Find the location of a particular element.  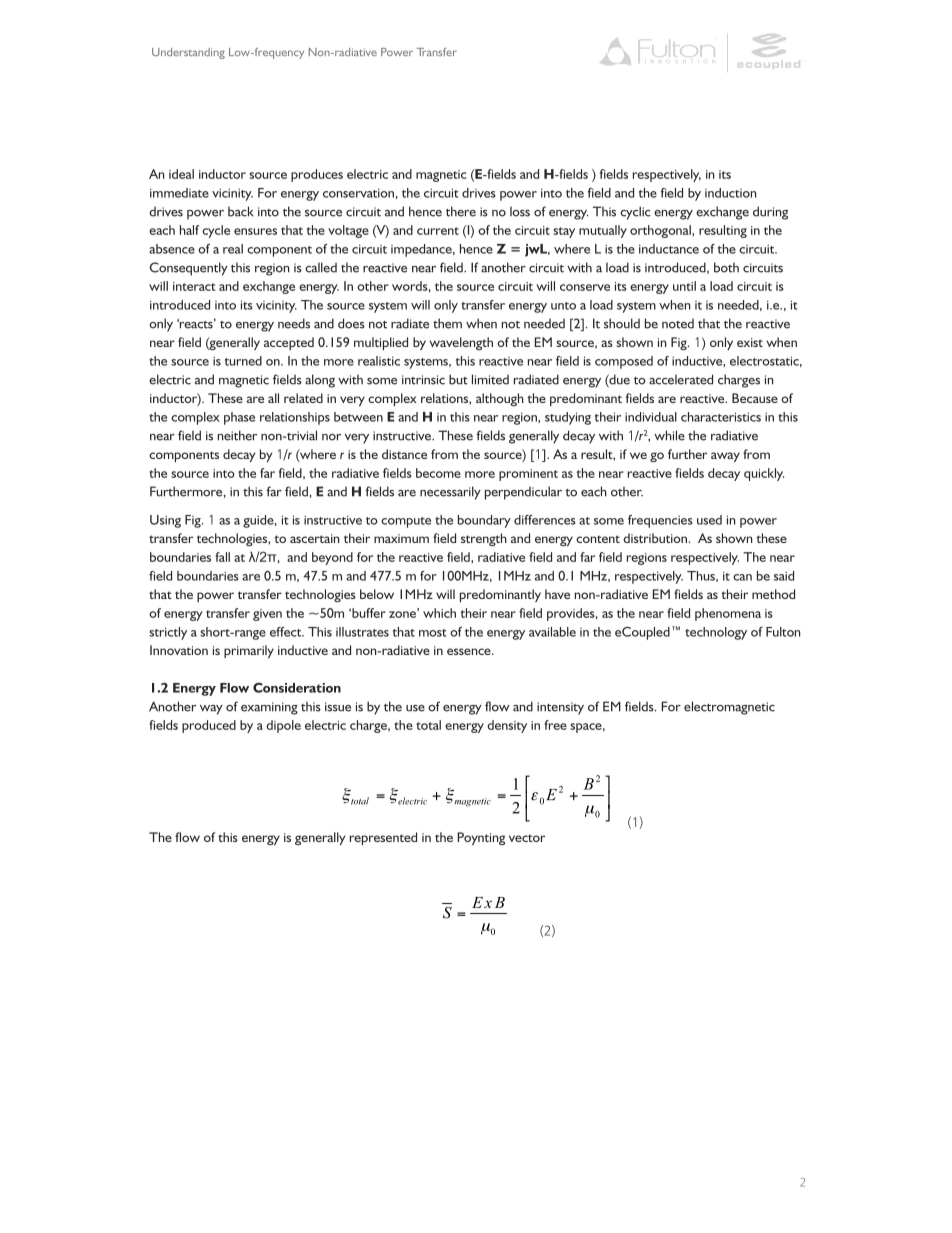

there is located at coordinates (461, 211).
